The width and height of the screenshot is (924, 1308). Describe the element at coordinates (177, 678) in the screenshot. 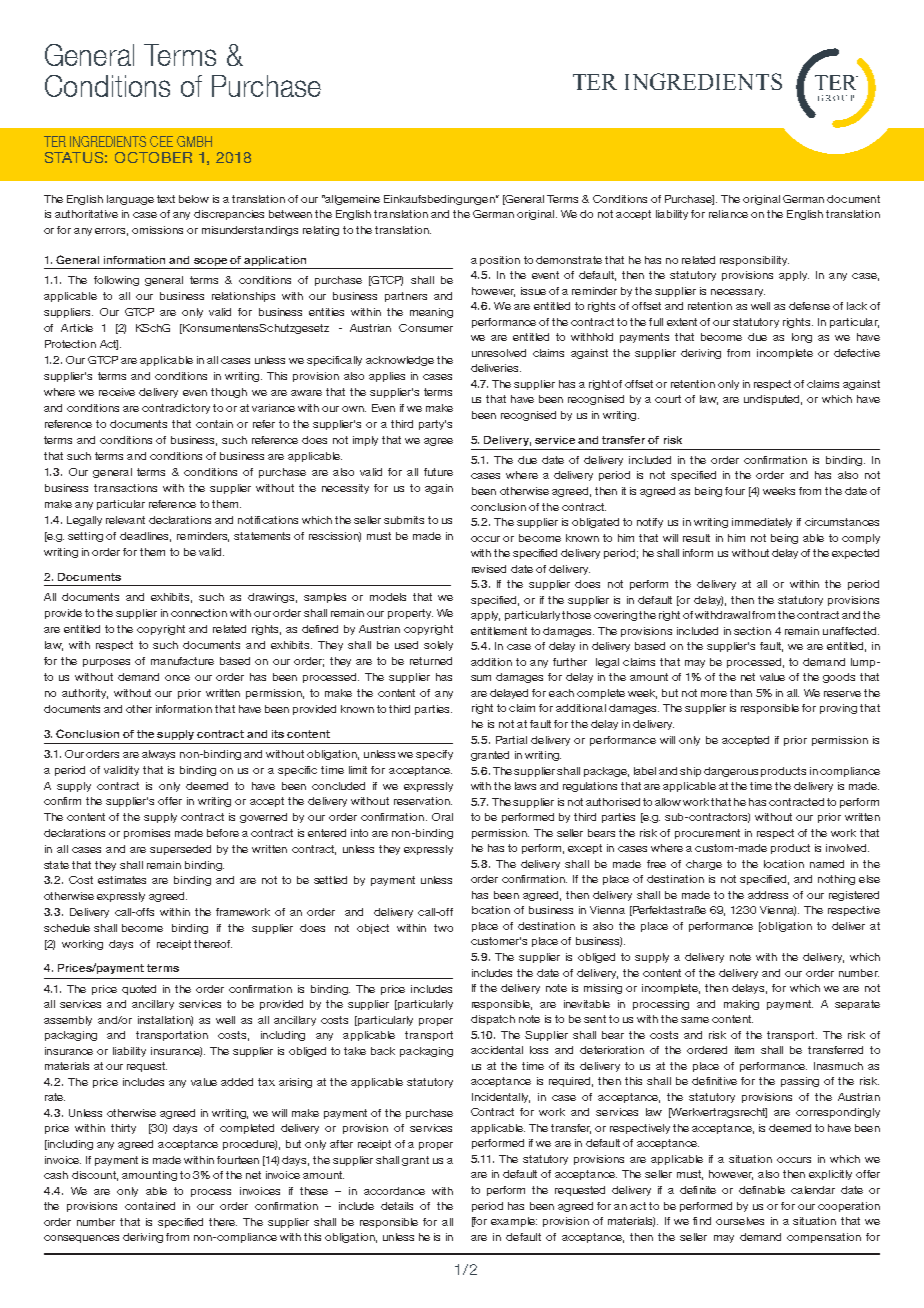

I see `once` at that location.
